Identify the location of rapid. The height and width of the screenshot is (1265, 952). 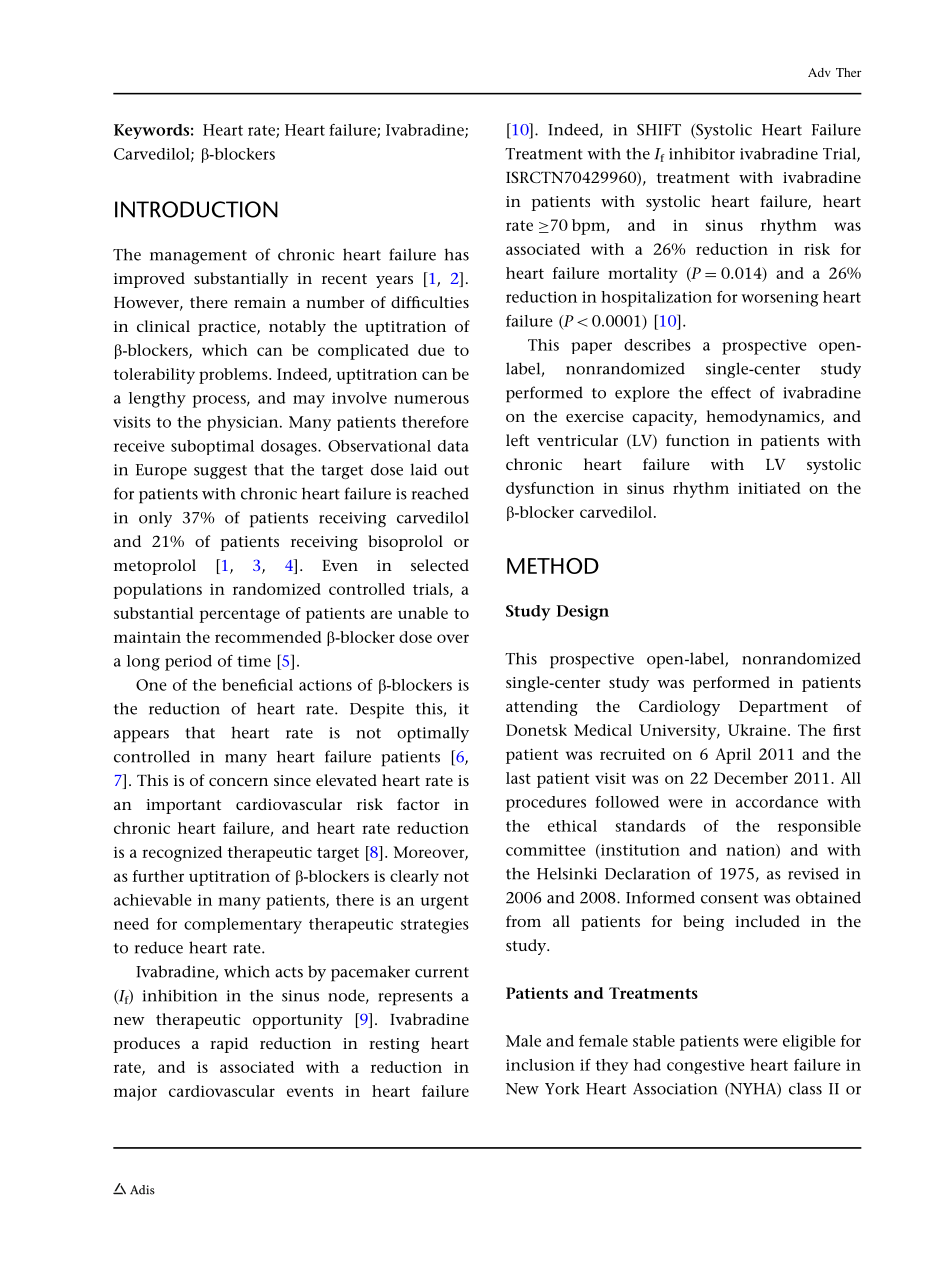
(229, 1045).
